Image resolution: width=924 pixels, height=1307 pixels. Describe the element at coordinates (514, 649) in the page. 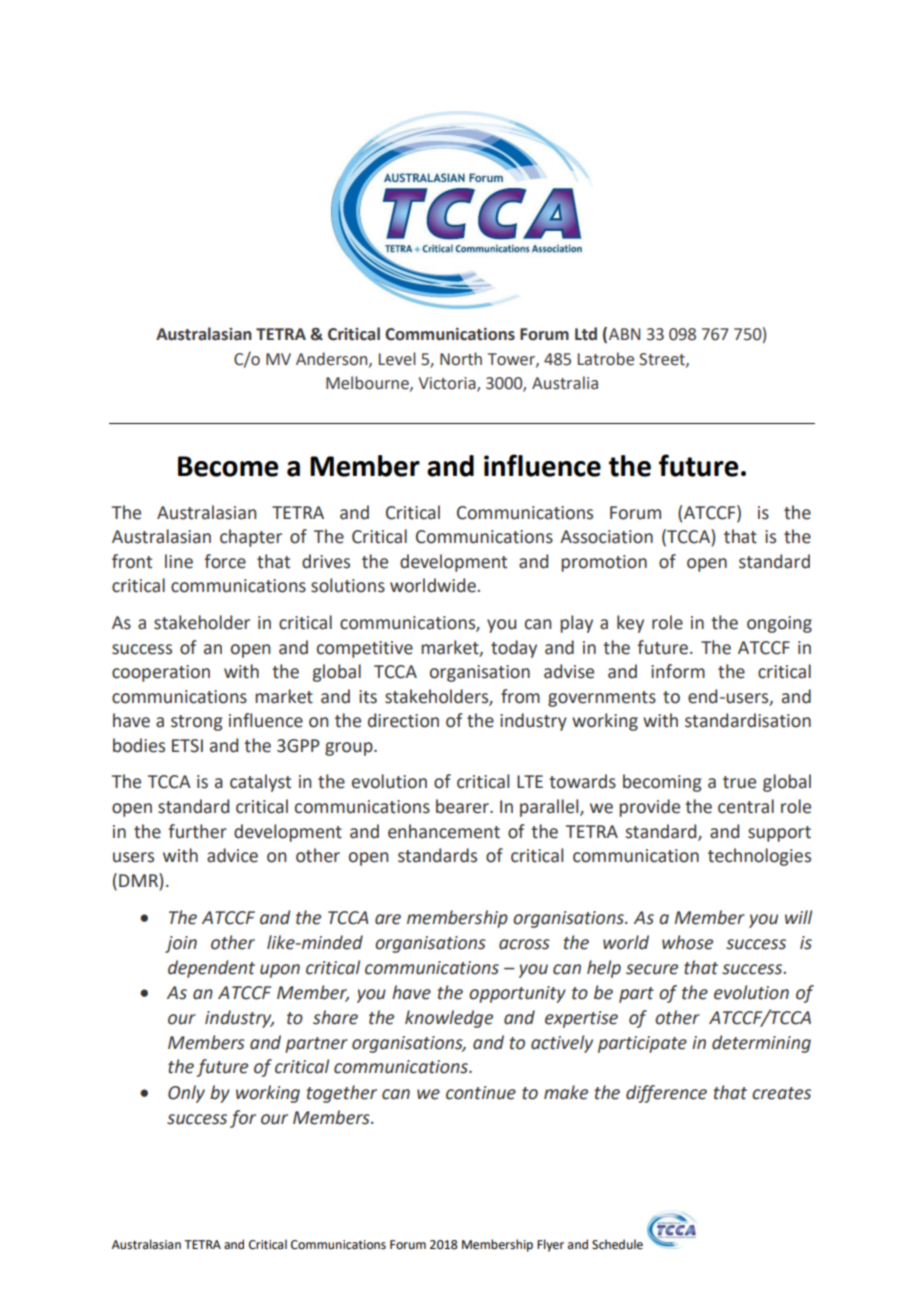

I see `today` at that location.
